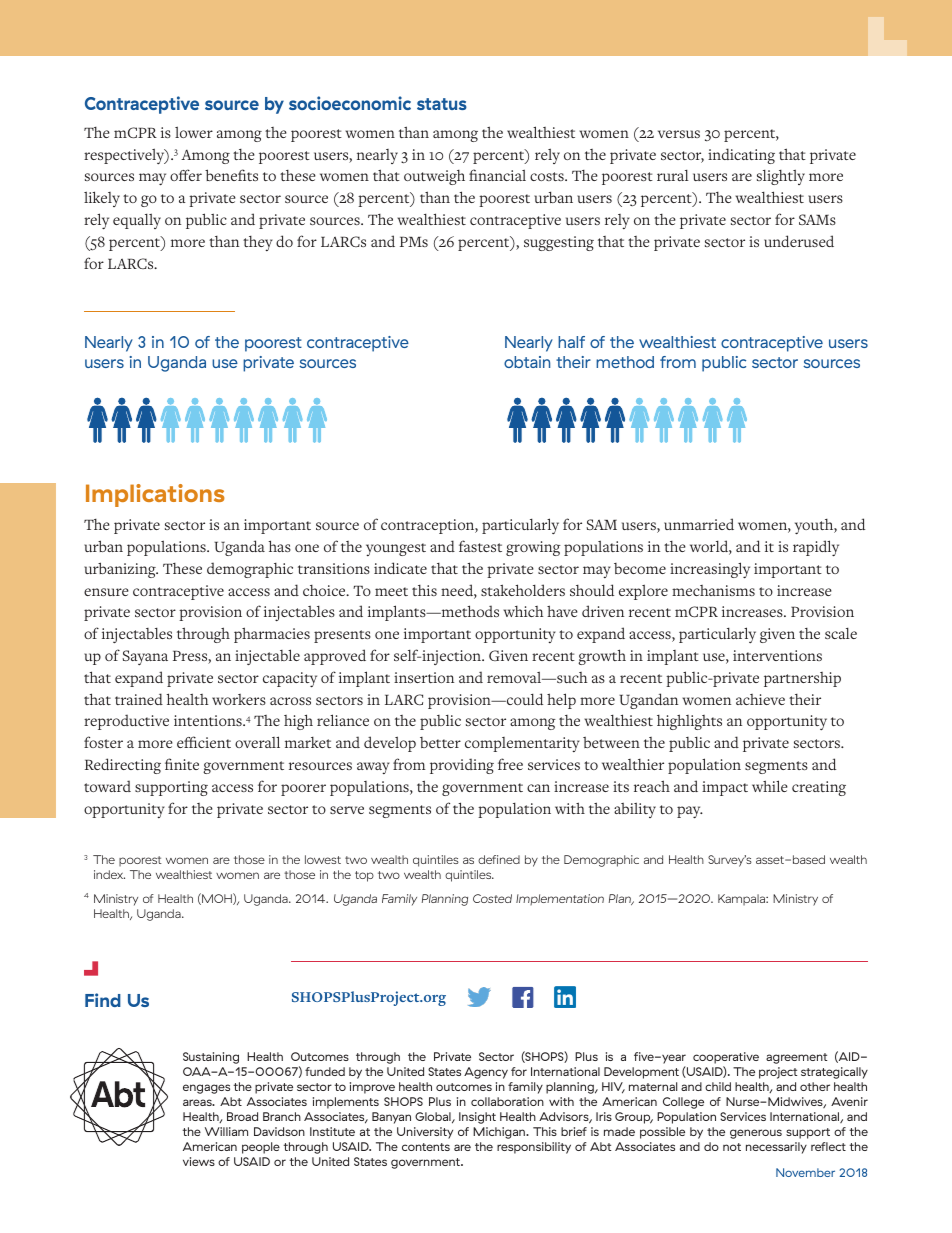 The image size is (952, 1233). I want to click on fastest, so click(480, 546).
